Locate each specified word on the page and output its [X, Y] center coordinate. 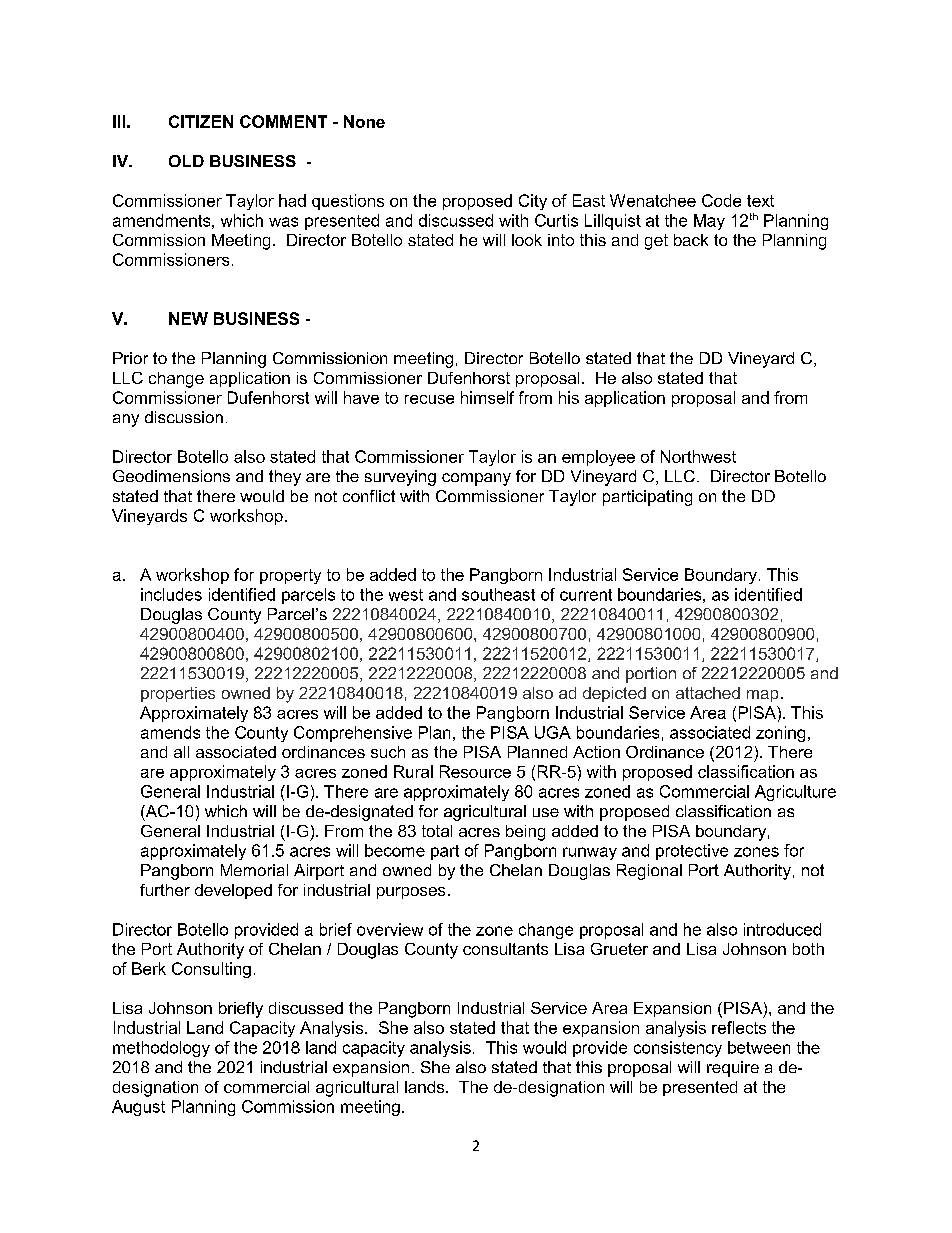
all [181, 752]
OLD [186, 161]
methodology [161, 1049]
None [364, 121]
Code [721, 200]
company [476, 479]
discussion [184, 417]
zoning [780, 734]
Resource [475, 771]
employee [598, 458]
